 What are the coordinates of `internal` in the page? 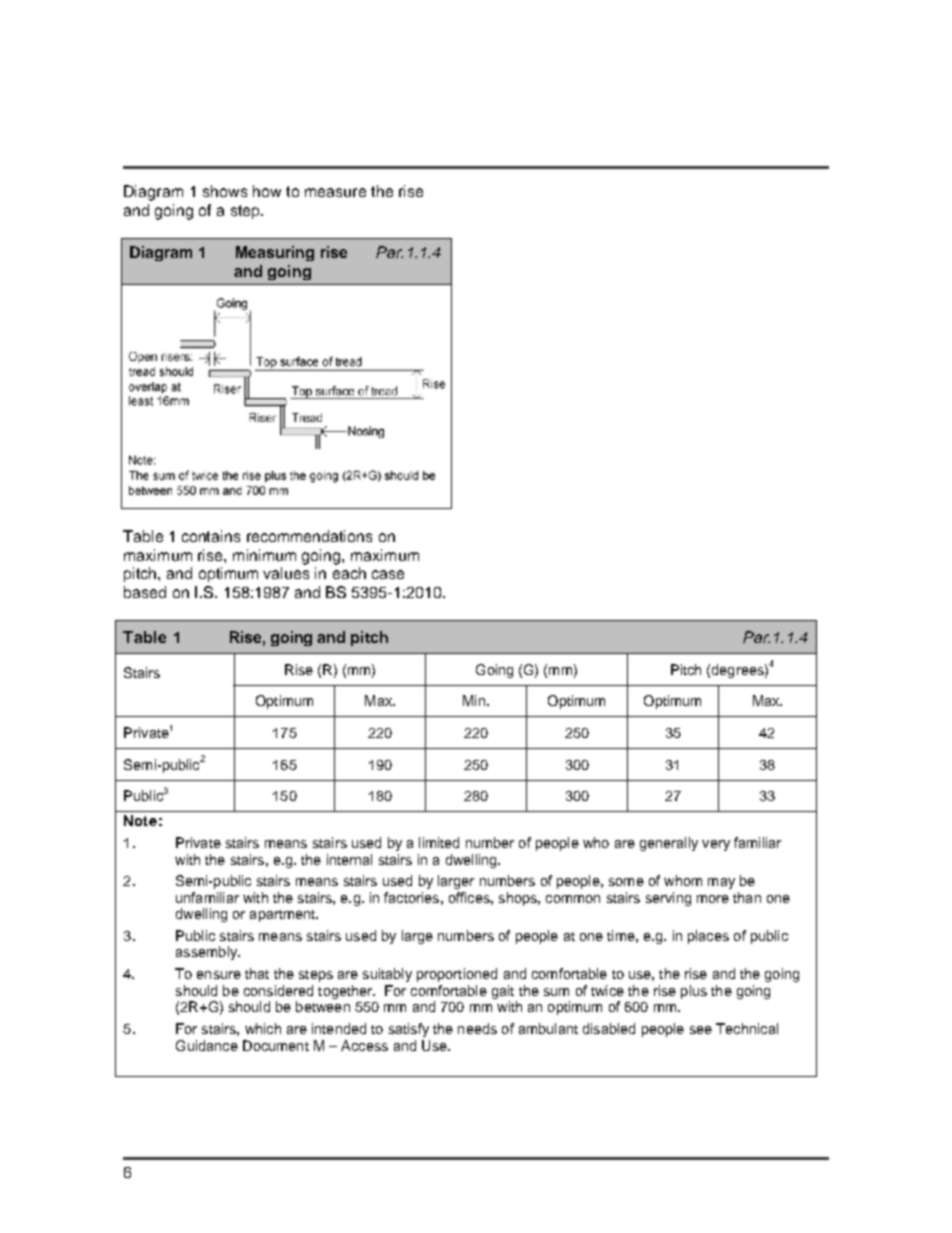 It's located at (349, 859).
